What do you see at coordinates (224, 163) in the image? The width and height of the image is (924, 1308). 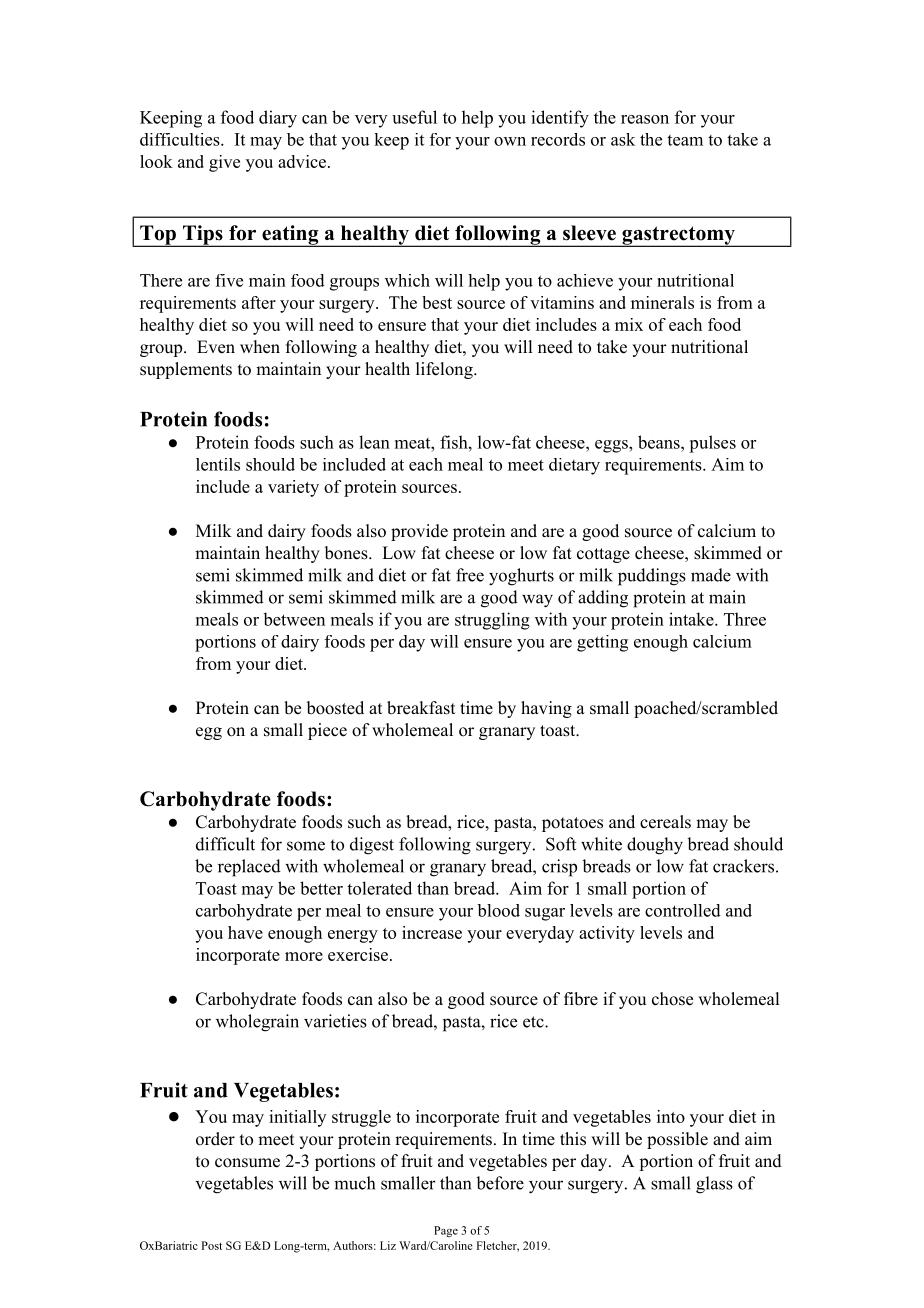 I see `give` at bounding box center [224, 163].
